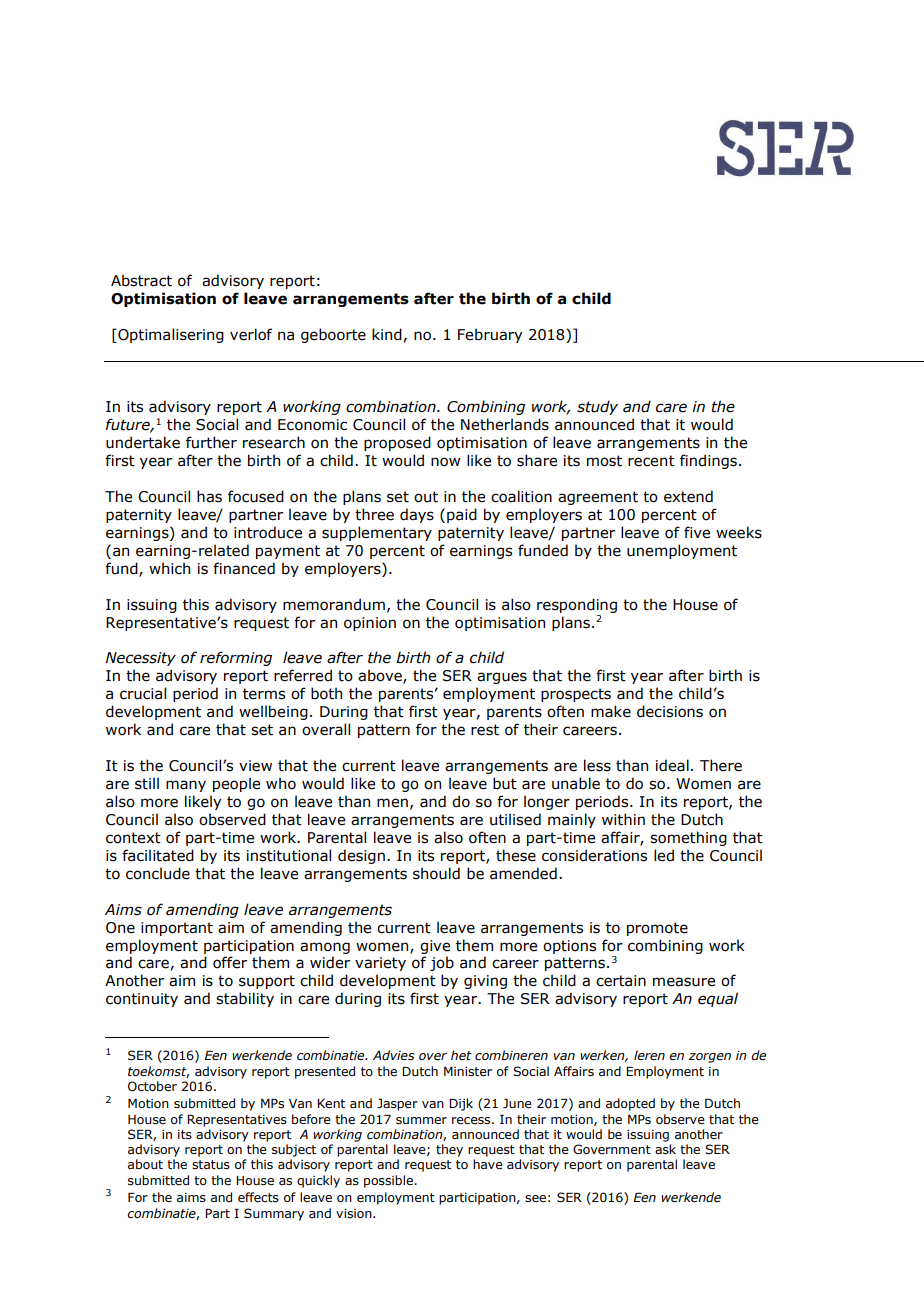 The height and width of the page is (1308, 924). Describe the element at coordinates (657, 929) in the page. I see `promote` at that location.
